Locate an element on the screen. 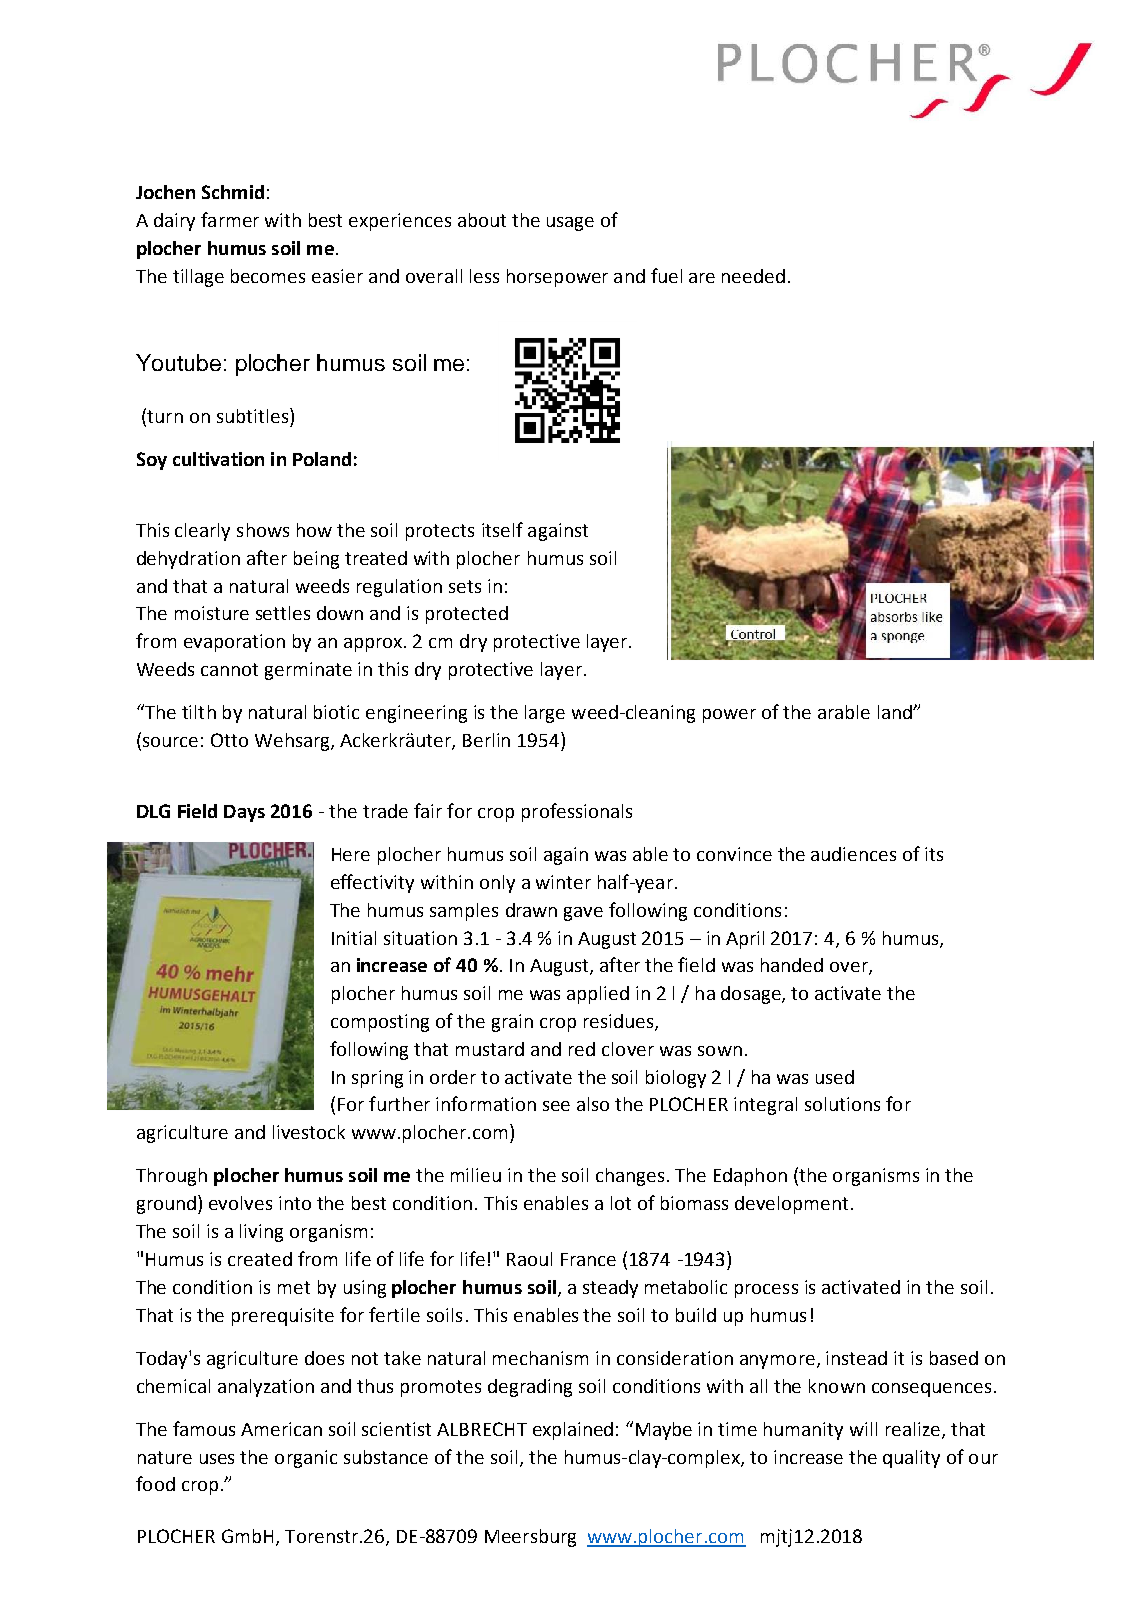 The image size is (1143, 1616). uses is located at coordinates (217, 1459).
